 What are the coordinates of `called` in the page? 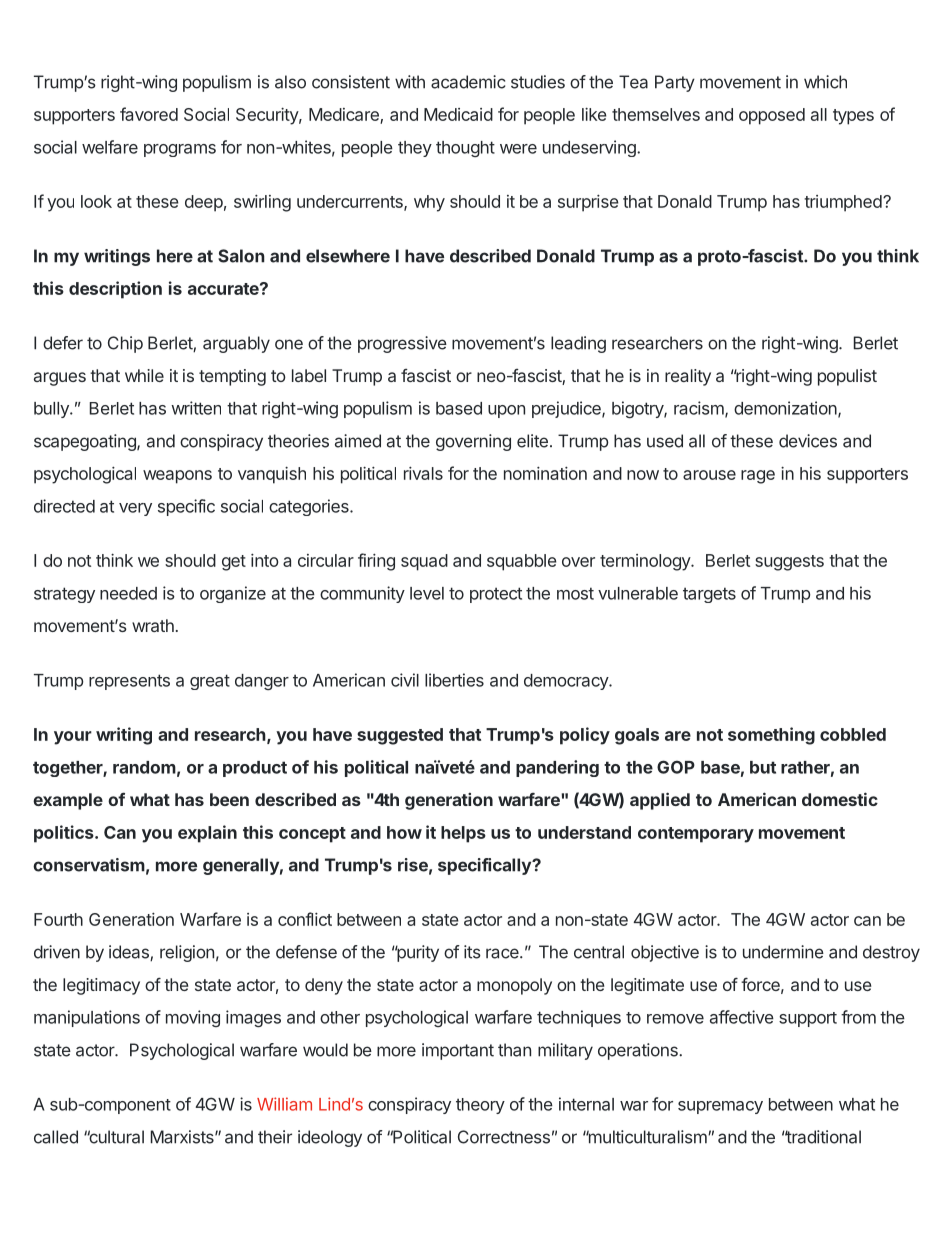 It's located at (56, 1137).
